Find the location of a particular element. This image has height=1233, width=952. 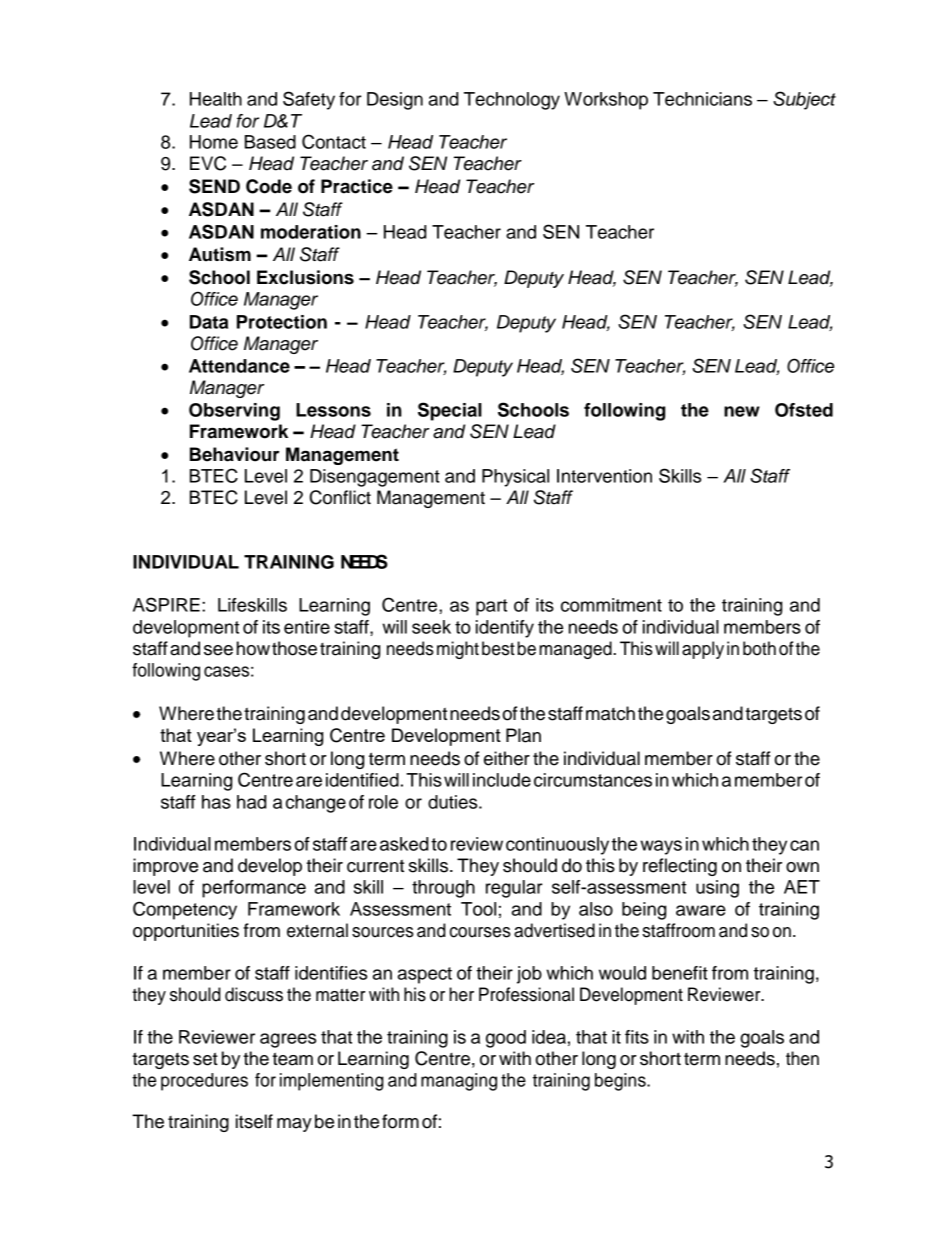

Special is located at coordinates (450, 411).
